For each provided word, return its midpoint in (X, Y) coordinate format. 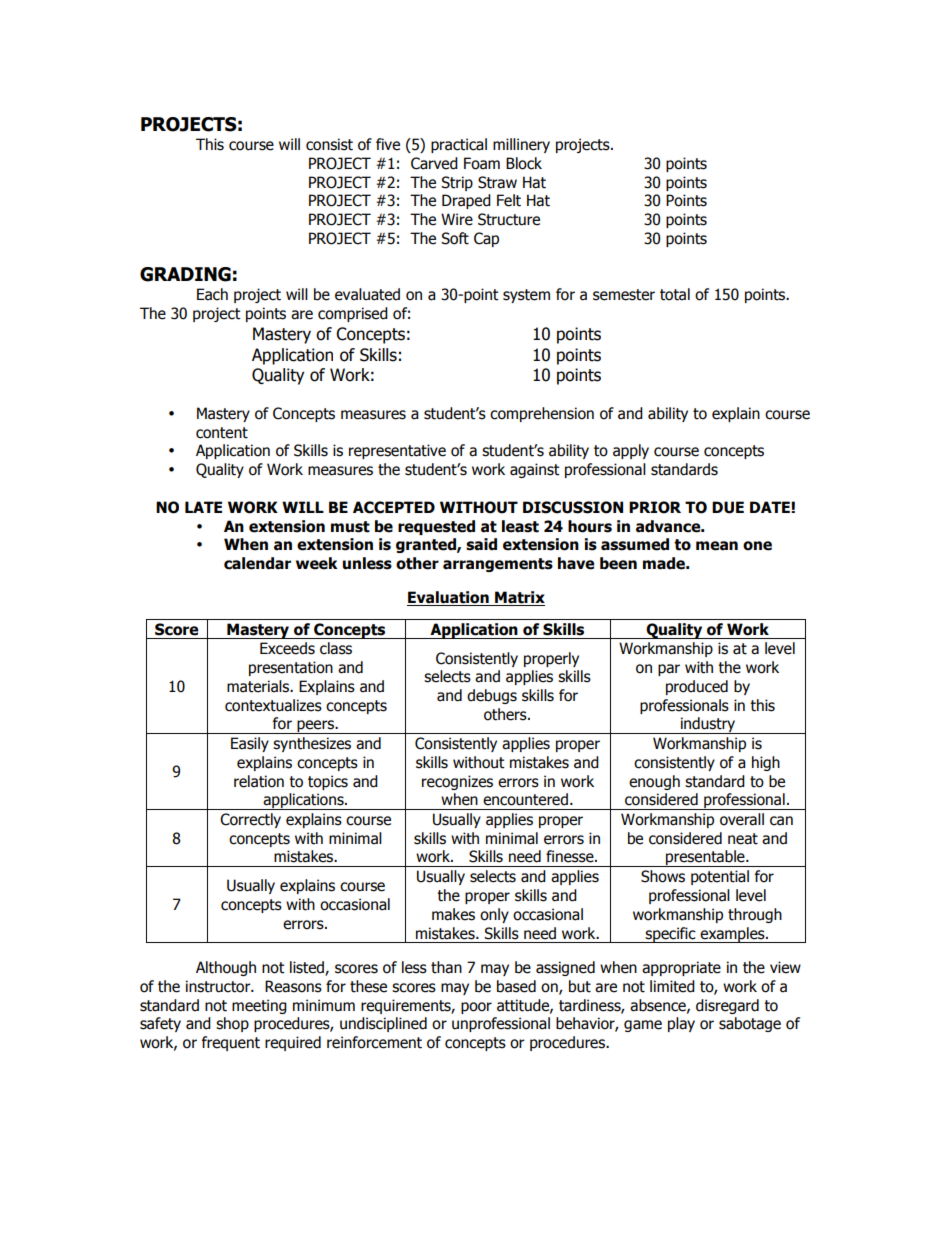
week (317, 563)
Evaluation (449, 598)
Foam (482, 163)
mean (717, 546)
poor (476, 1008)
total (675, 294)
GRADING (185, 274)
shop (232, 1024)
